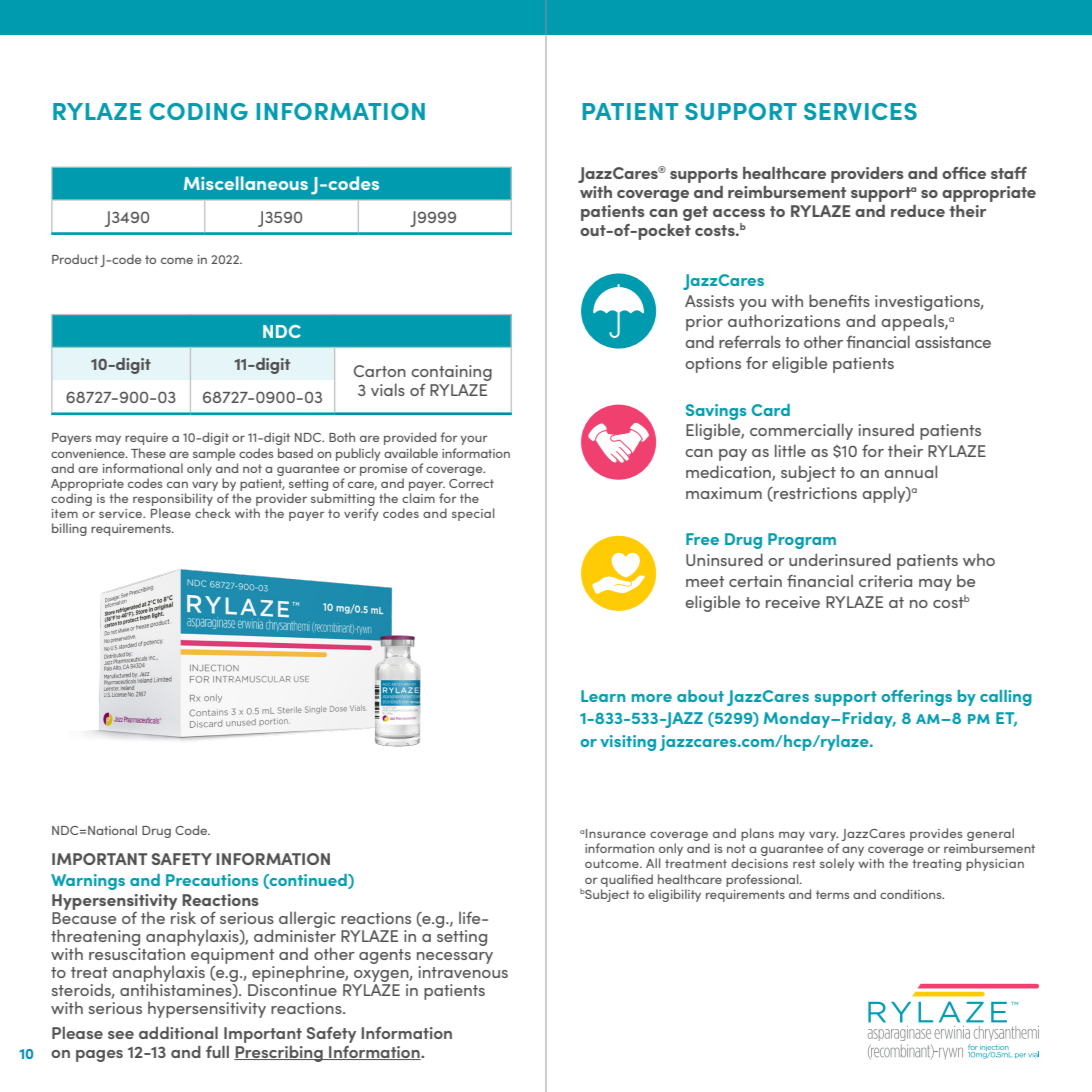 Image resolution: width=1092 pixels, height=1092 pixels. What do you see at coordinates (463, 972) in the image?
I see `intravenous` at bounding box center [463, 972].
